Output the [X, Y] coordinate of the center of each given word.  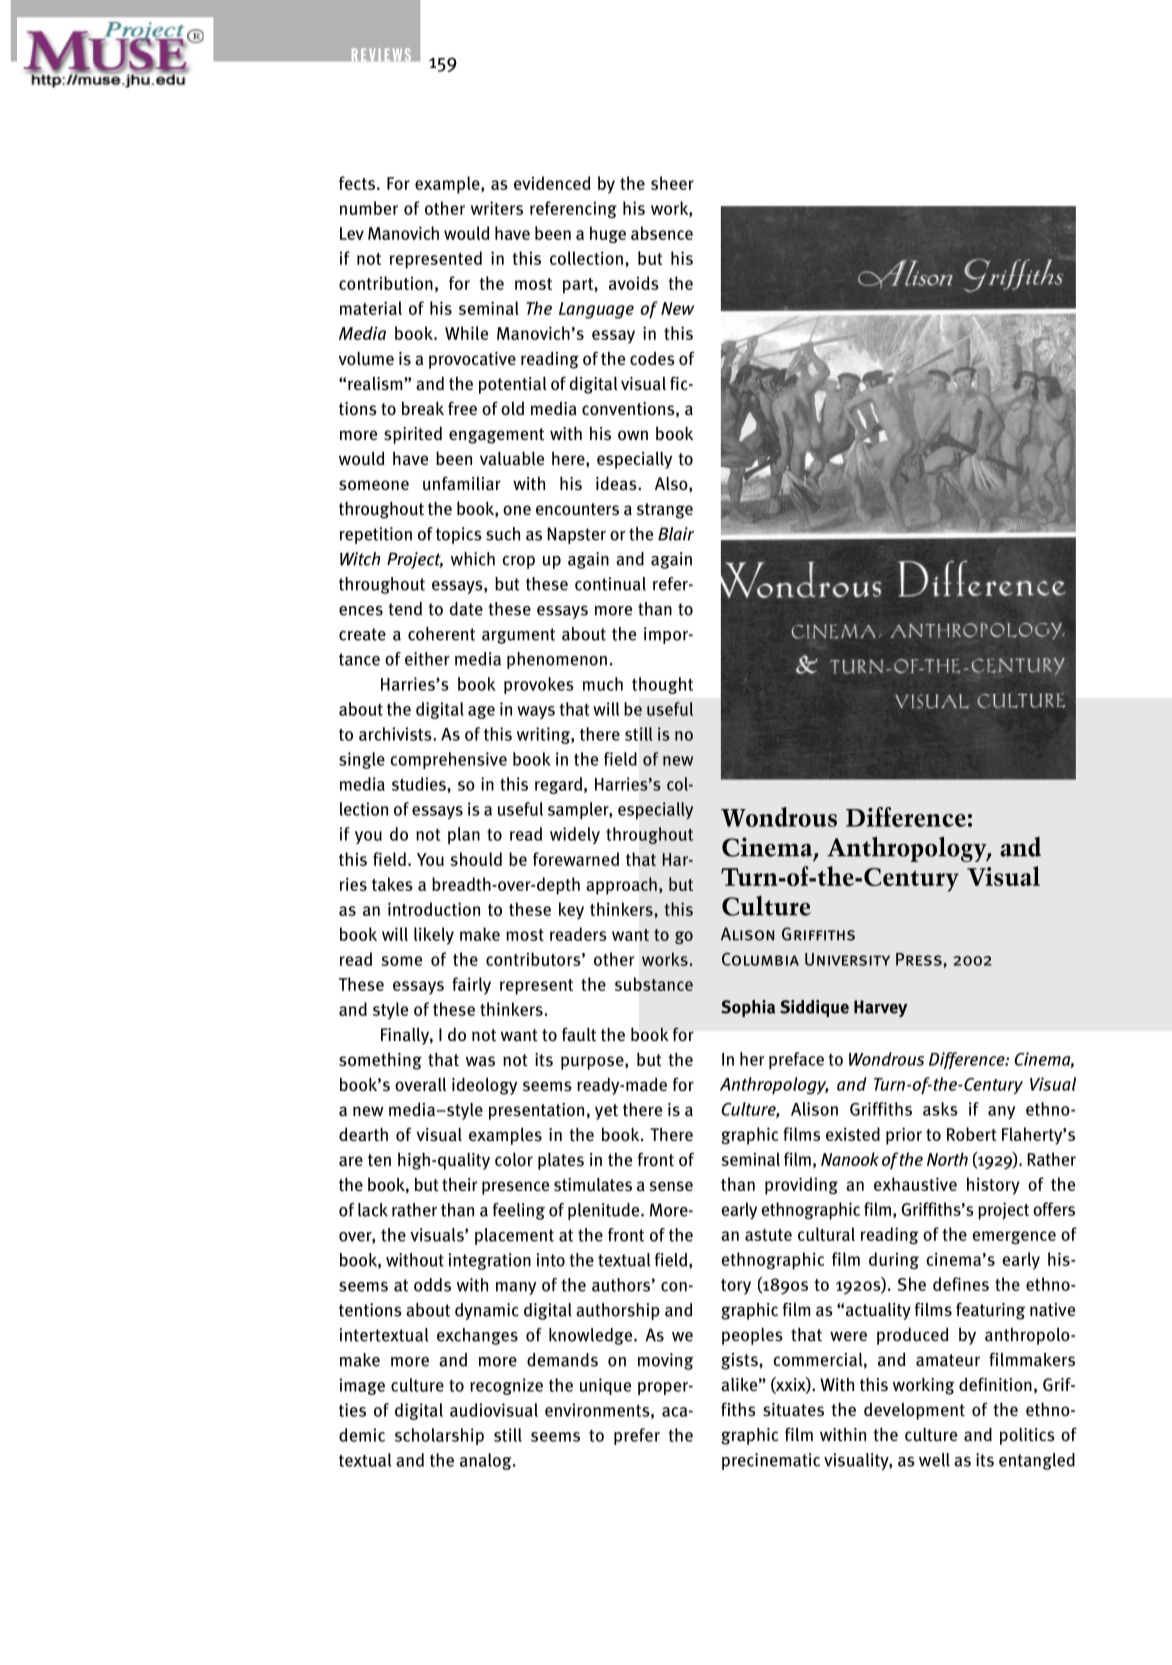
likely [434, 936]
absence [662, 233]
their [459, 1184]
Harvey [880, 1008]
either [427, 659]
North [947, 1159]
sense [671, 1186]
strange [665, 511]
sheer [672, 183]
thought [662, 685]
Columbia [760, 959]
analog [487, 1461]
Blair [676, 534]
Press [920, 959]
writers [497, 208]
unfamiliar [462, 483]
